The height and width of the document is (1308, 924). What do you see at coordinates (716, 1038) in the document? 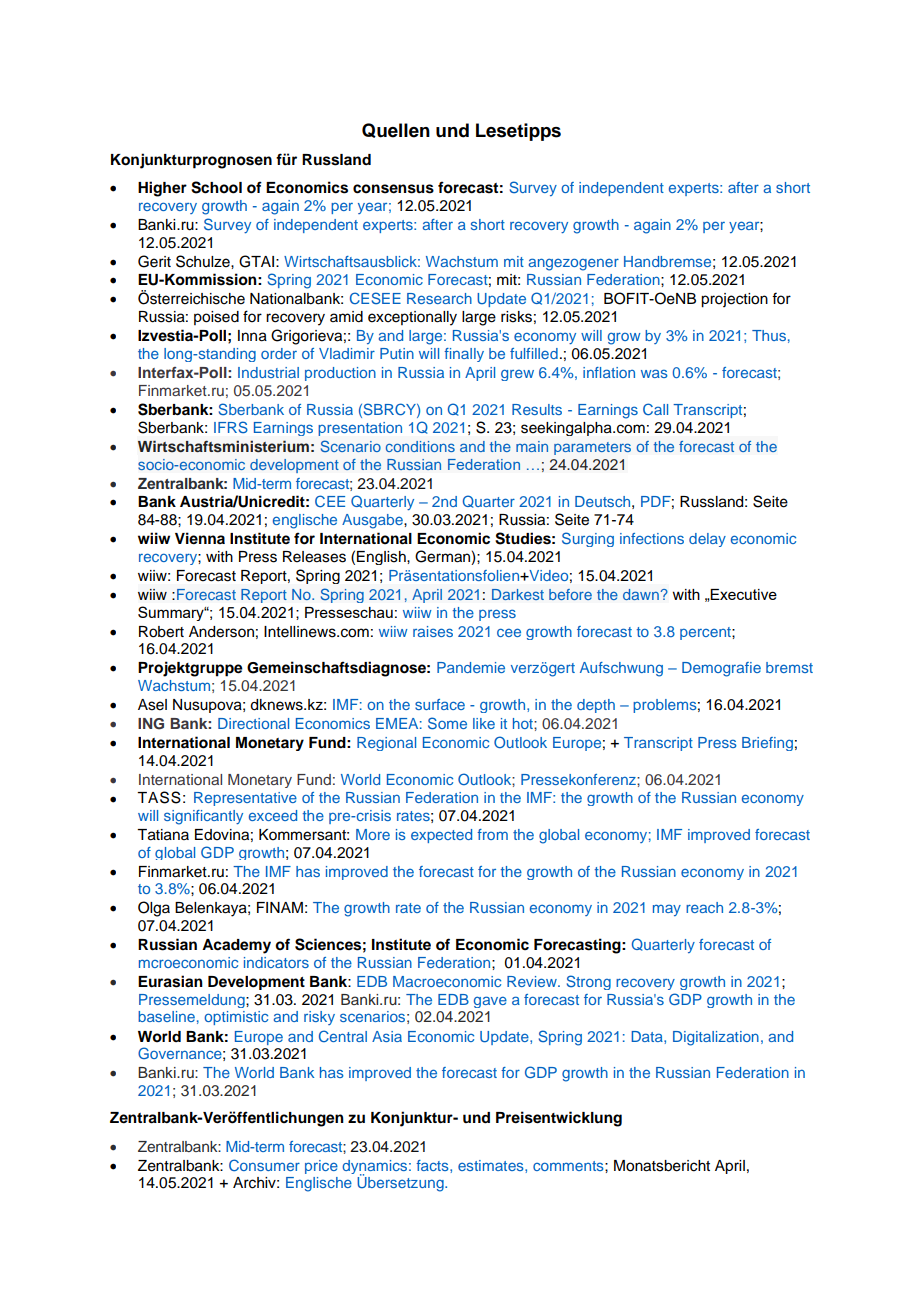
I see `Digitalization` at bounding box center [716, 1038].
